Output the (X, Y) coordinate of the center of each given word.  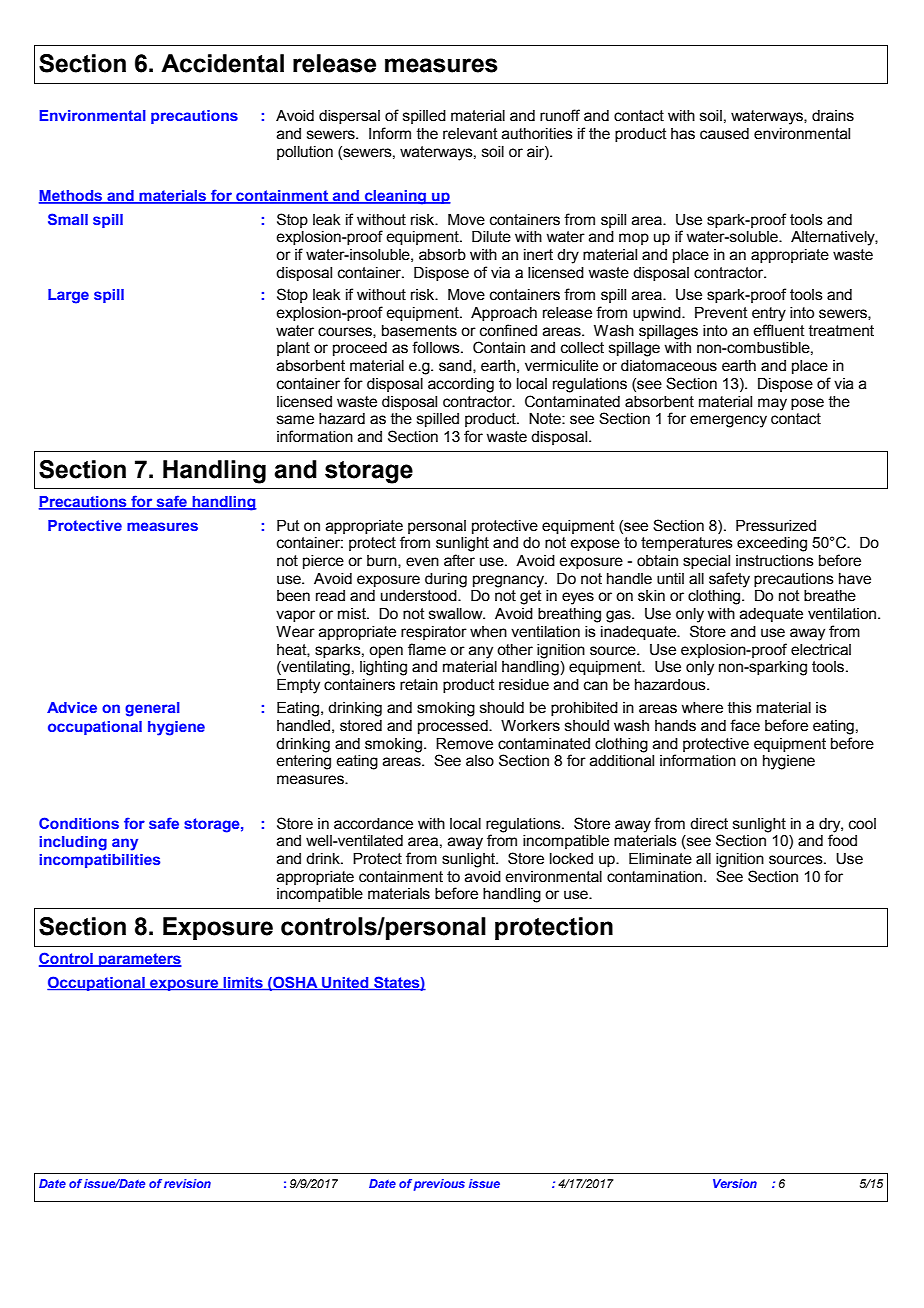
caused (724, 134)
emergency (728, 421)
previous (439, 1185)
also (480, 761)
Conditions (79, 823)
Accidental (222, 63)
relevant (470, 134)
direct (709, 824)
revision (187, 1183)
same (295, 420)
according (461, 385)
